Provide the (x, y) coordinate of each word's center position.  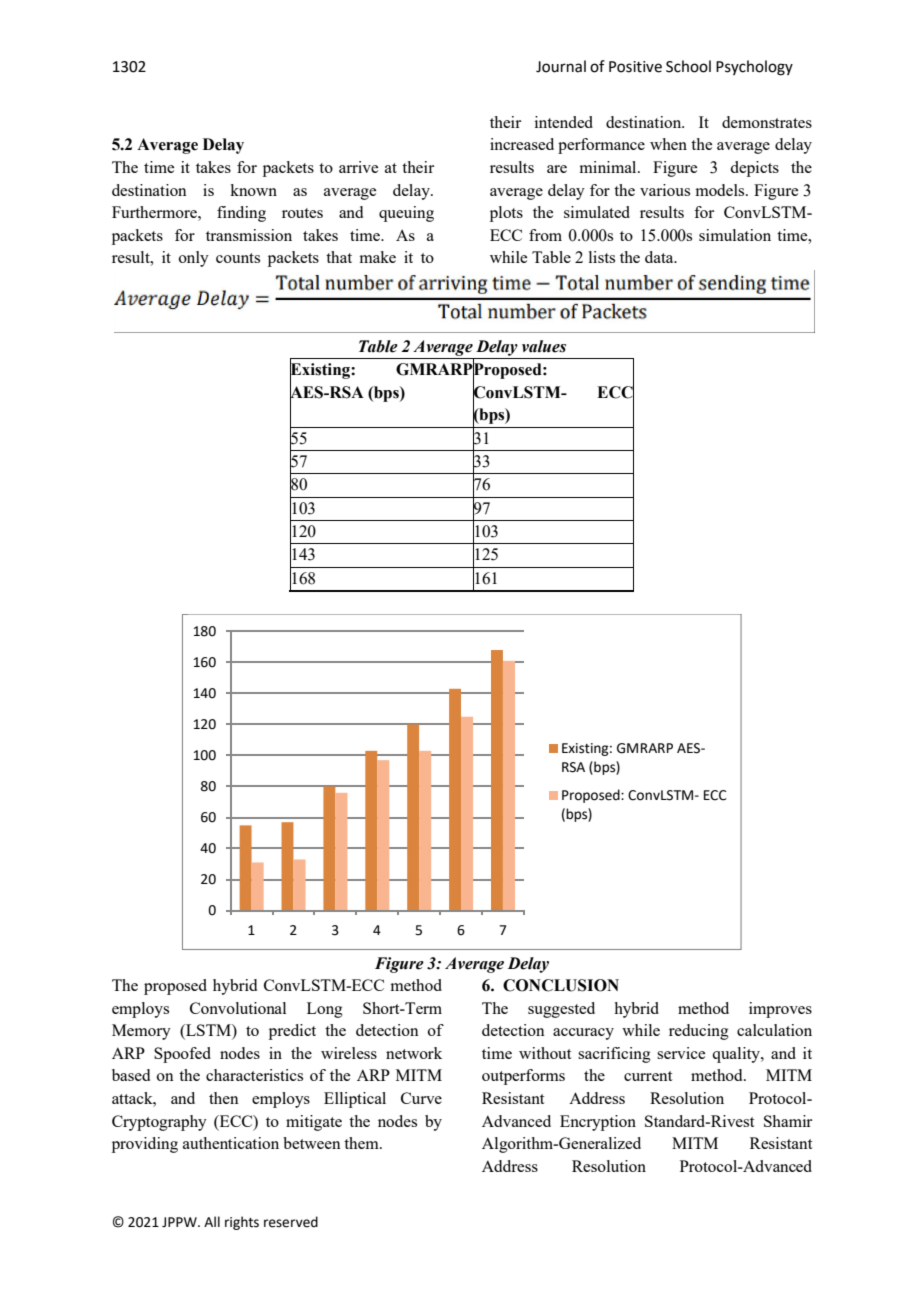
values (544, 346)
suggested (561, 1010)
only (194, 259)
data (660, 257)
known (253, 190)
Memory (141, 1032)
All (212, 1221)
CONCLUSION (561, 985)
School (688, 66)
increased (522, 144)
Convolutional (238, 1008)
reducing (699, 1032)
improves (780, 1010)
